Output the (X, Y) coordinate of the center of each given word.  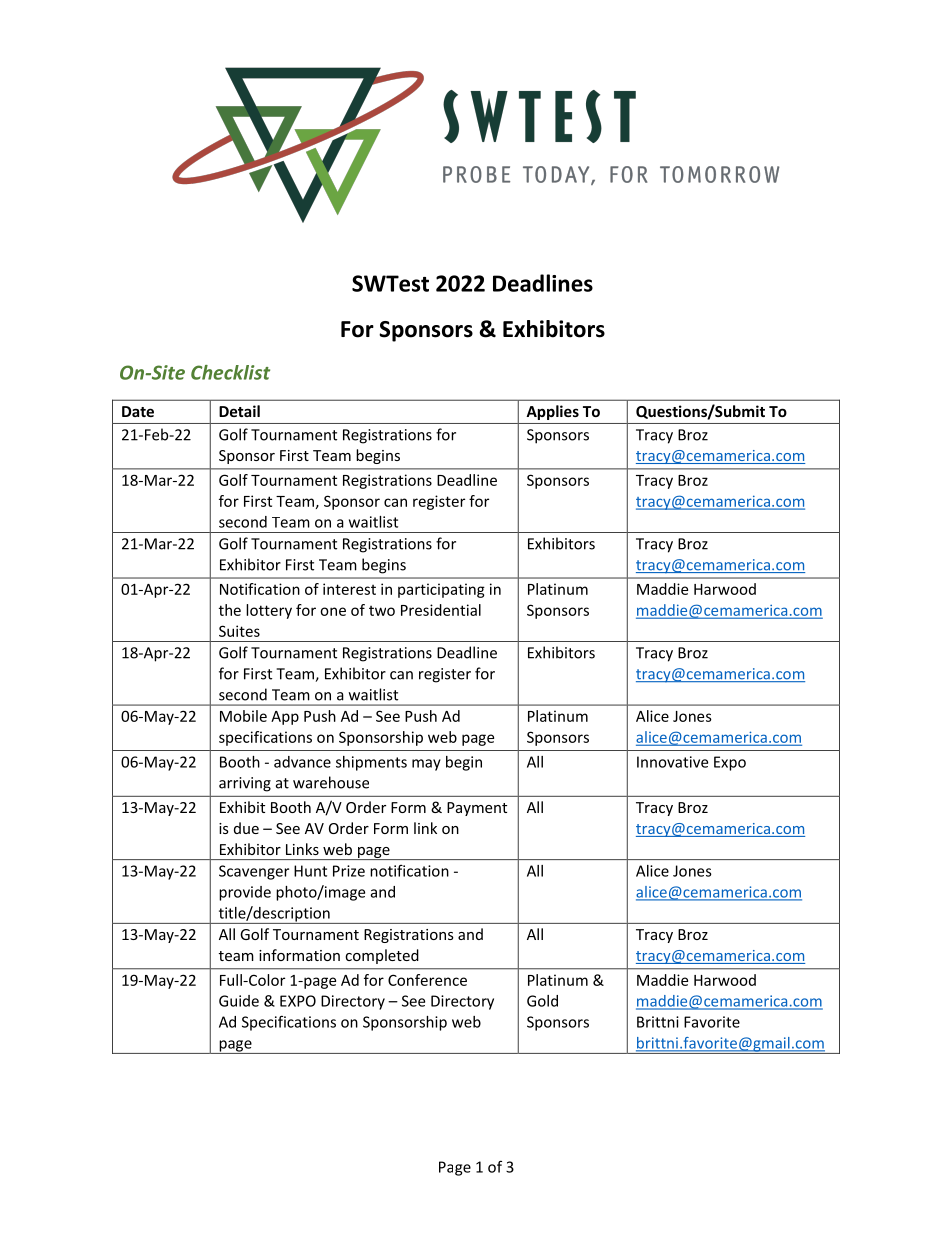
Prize (349, 871)
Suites (239, 631)
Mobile (243, 716)
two (382, 611)
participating (441, 590)
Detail (239, 411)
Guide (239, 1001)
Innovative (672, 762)
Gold (542, 1001)
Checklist (230, 372)
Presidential (441, 610)
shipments (371, 763)
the (230, 610)
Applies (553, 412)
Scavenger (254, 872)
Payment (477, 809)
